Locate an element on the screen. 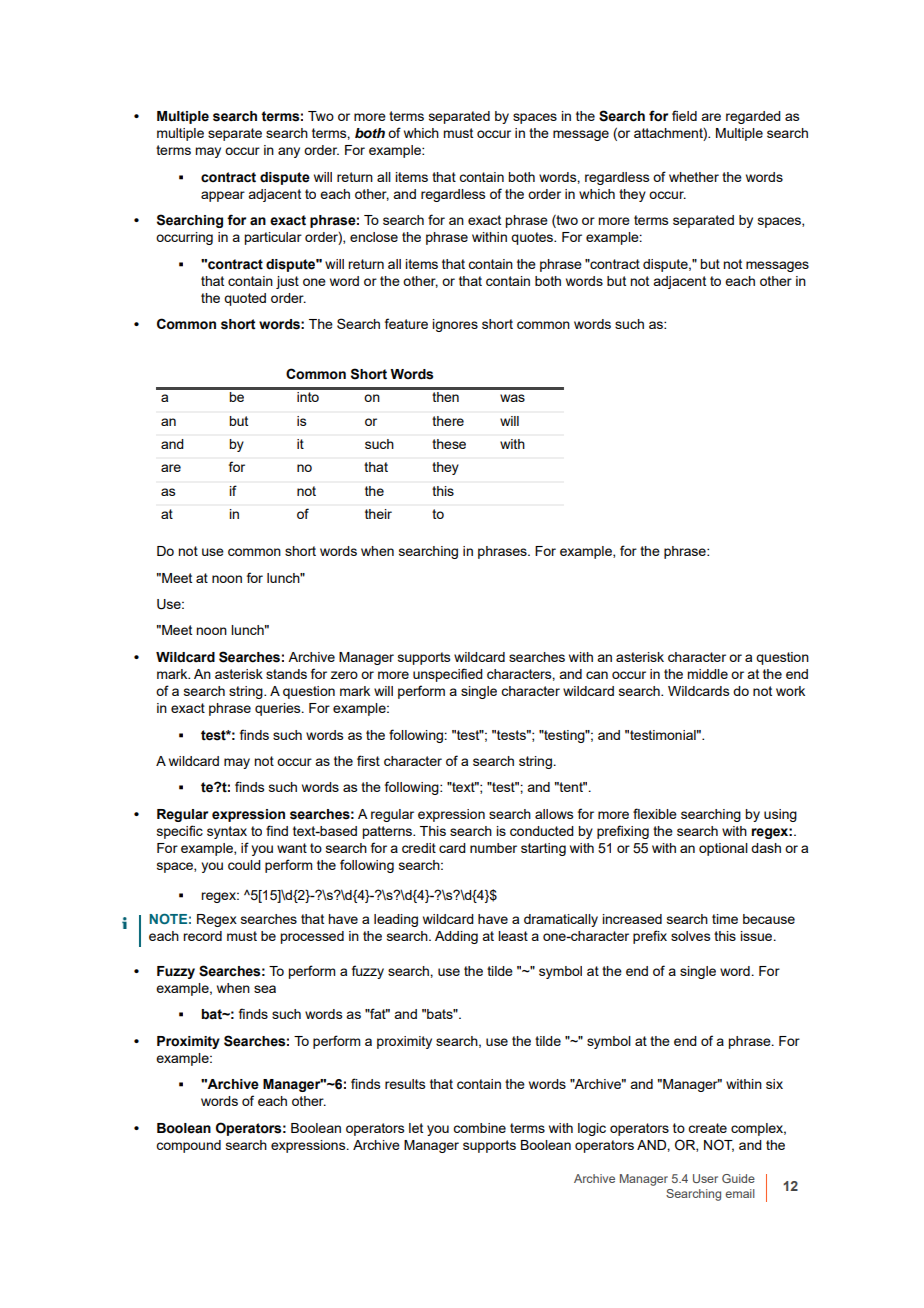 This screenshot has height=1308, width=924. time is located at coordinates (725, 919).
